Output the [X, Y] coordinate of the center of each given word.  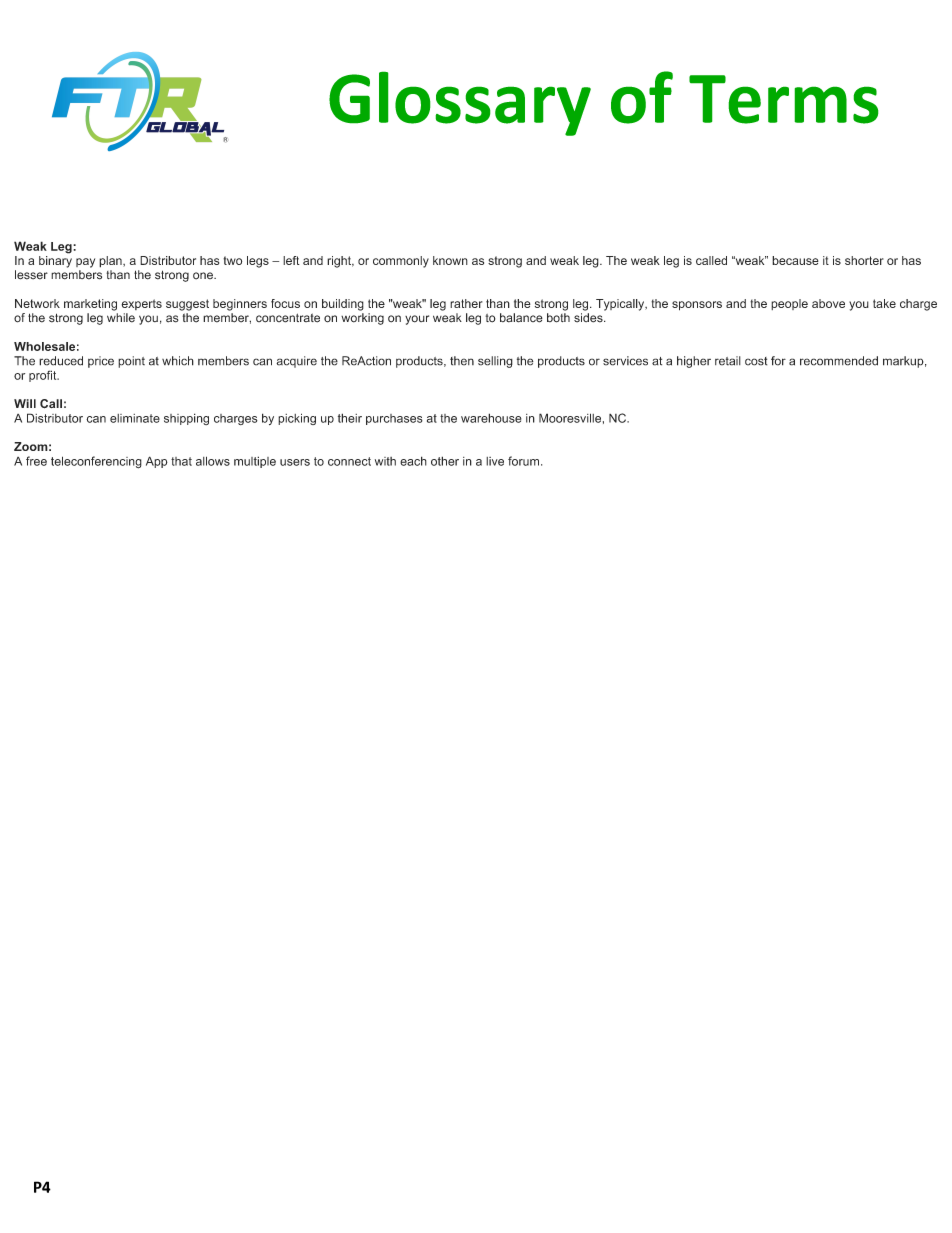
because [795, 260]
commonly [401, 262]
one [204, 276]
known [450, 260]
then [462, 361]
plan [111, 262]
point [131, 362]
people [789, 304]
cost [756, 361]
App [157, 462]
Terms [784, 99]
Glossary [460, 103]
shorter [864, 260]
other [445, 461]
